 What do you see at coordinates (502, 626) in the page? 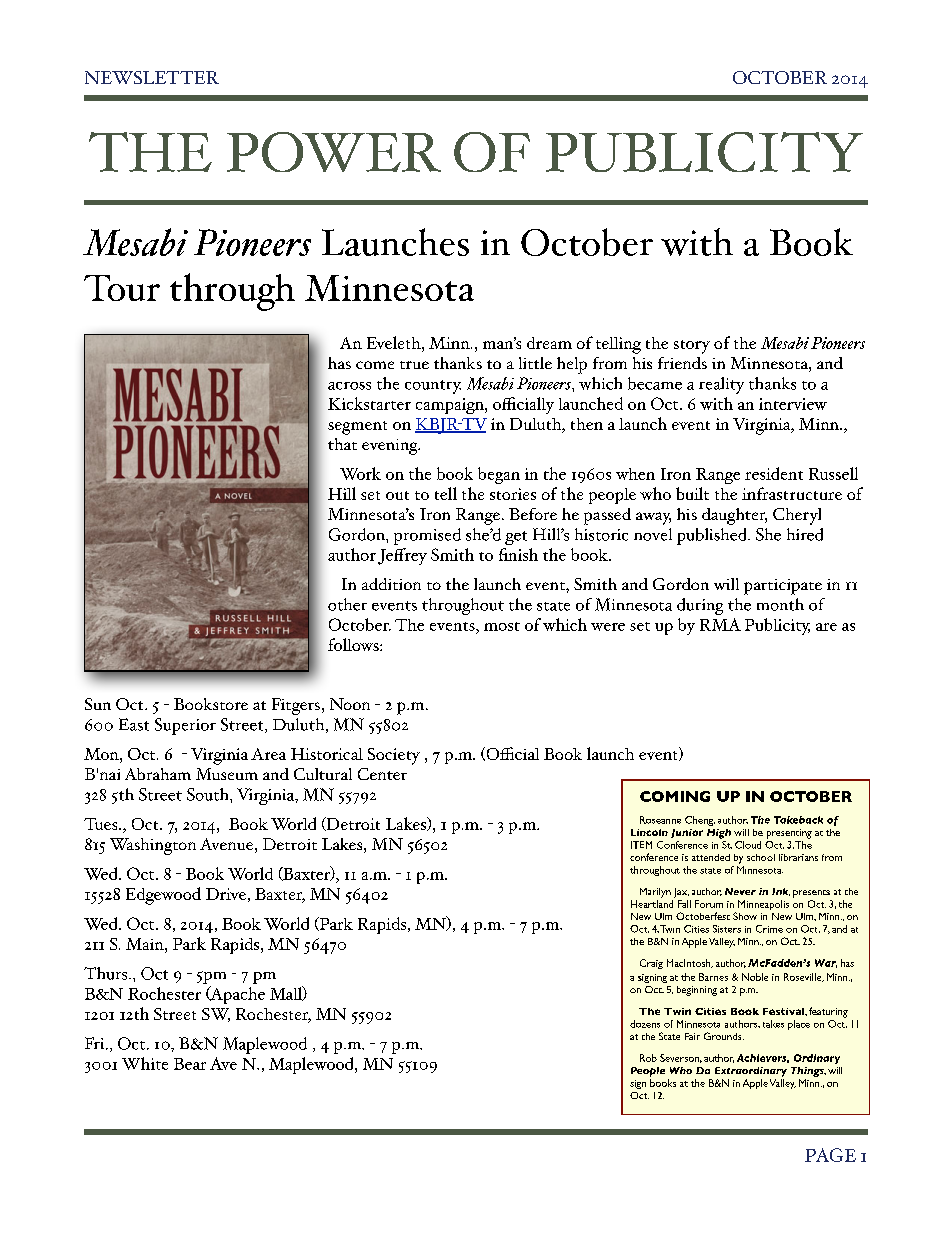
I see `most` at bounding box center [502, 626].
